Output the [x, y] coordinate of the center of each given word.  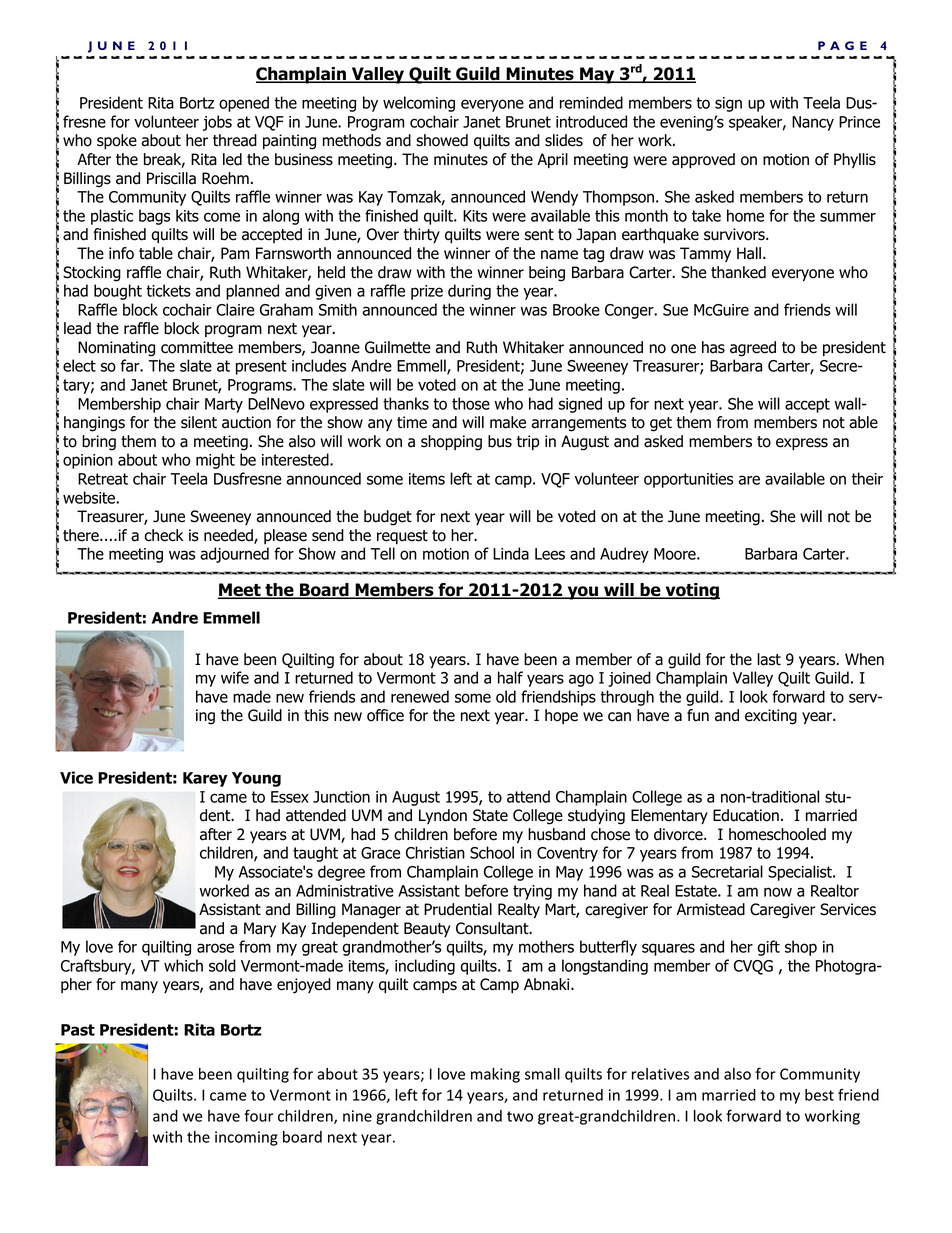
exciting [771, 717]
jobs [217, 123]
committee [197, 347]
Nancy [813, 123]
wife [235, 677]
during [469, 292]
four [258, 1115]
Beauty [427, 929]
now [778, 892]
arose [215, 948]
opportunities [688, 480]
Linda [511, 553]
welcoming [419, 104]
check [164, 535]
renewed [420, 696]
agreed [753, 349]
